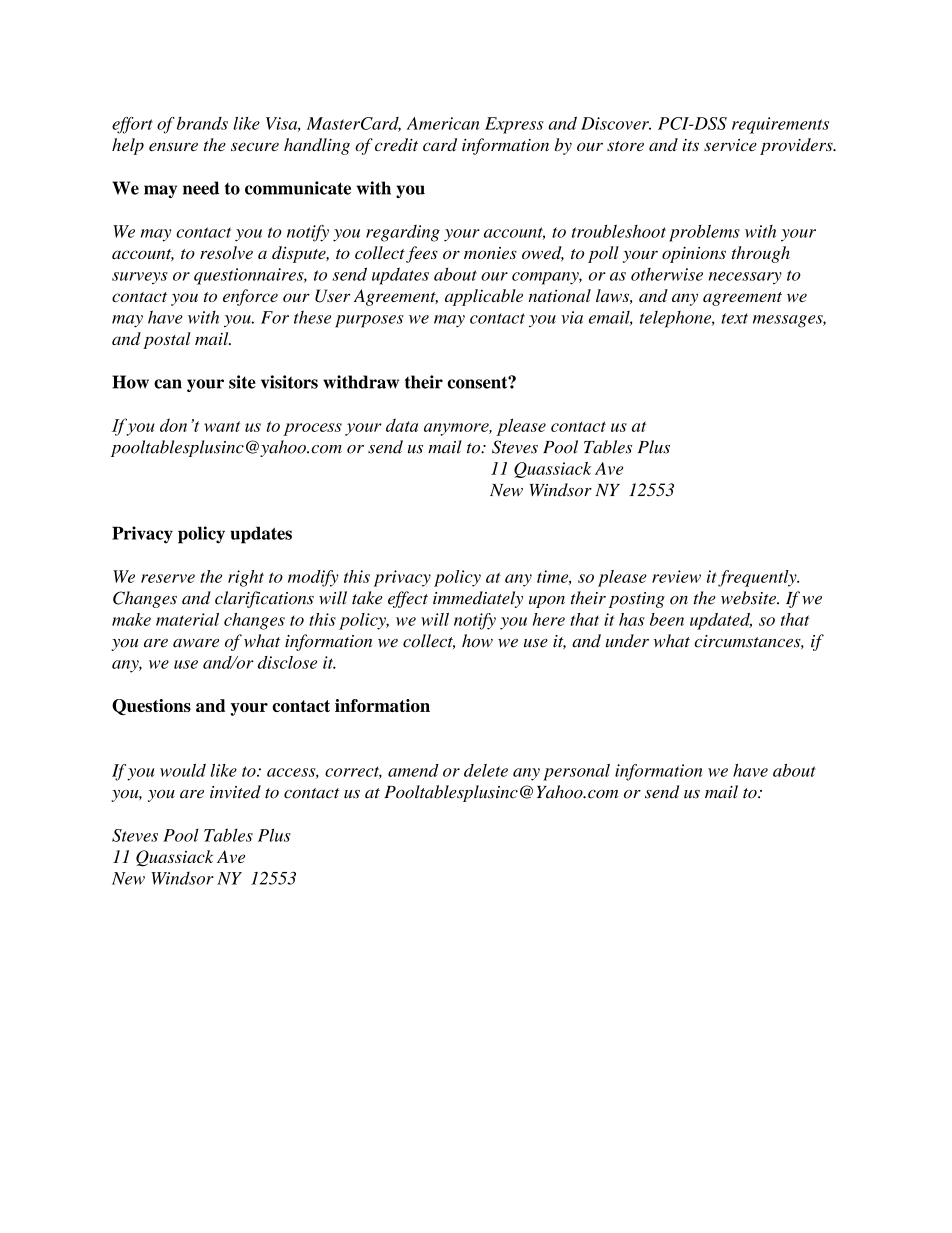 The width and height of the screenshot is (952, 1233). Describe the element at coordinates (730, 145) in the screenshot. I see `service` at that location.
